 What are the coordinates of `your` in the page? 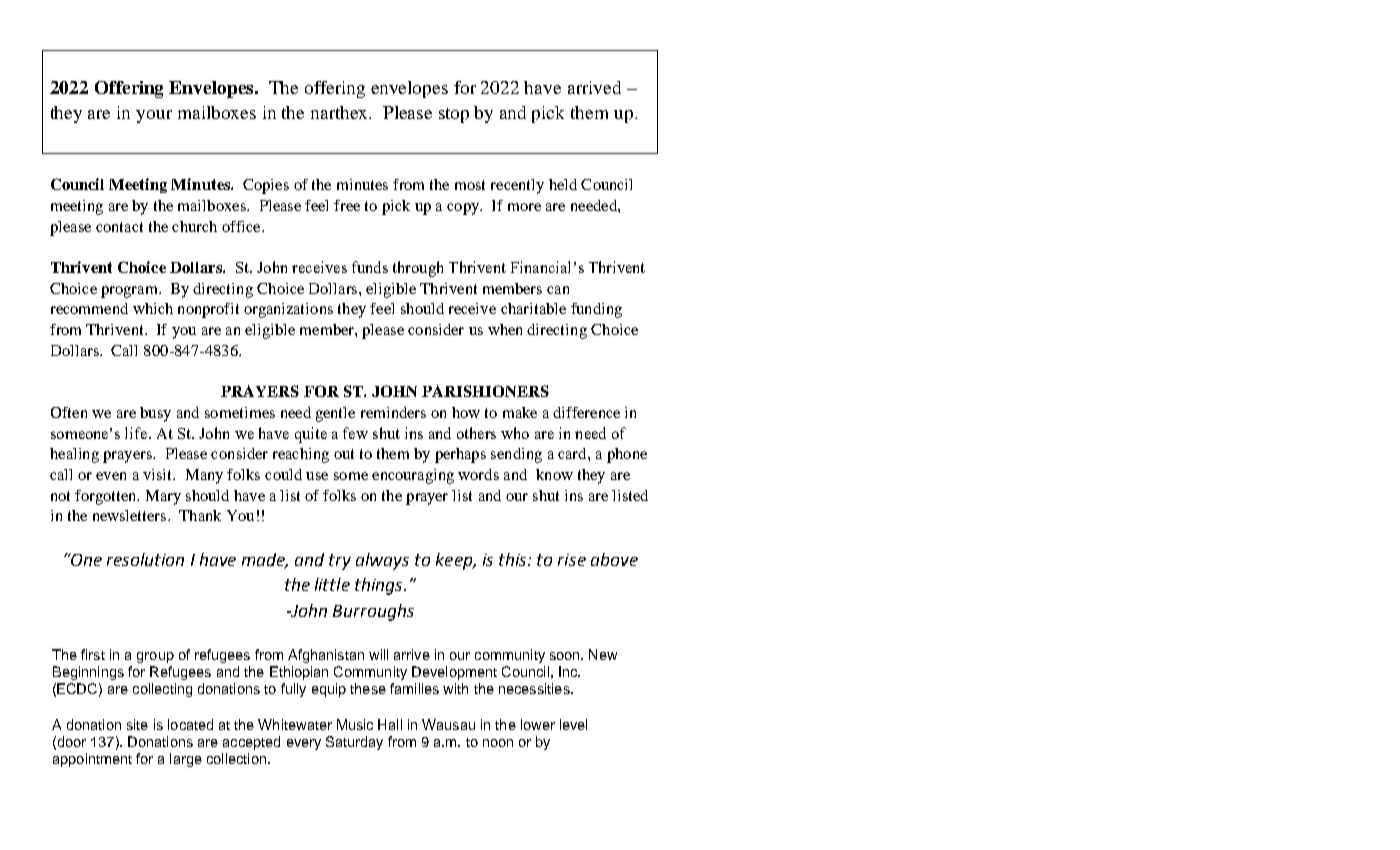 It's located at (154, 116).
